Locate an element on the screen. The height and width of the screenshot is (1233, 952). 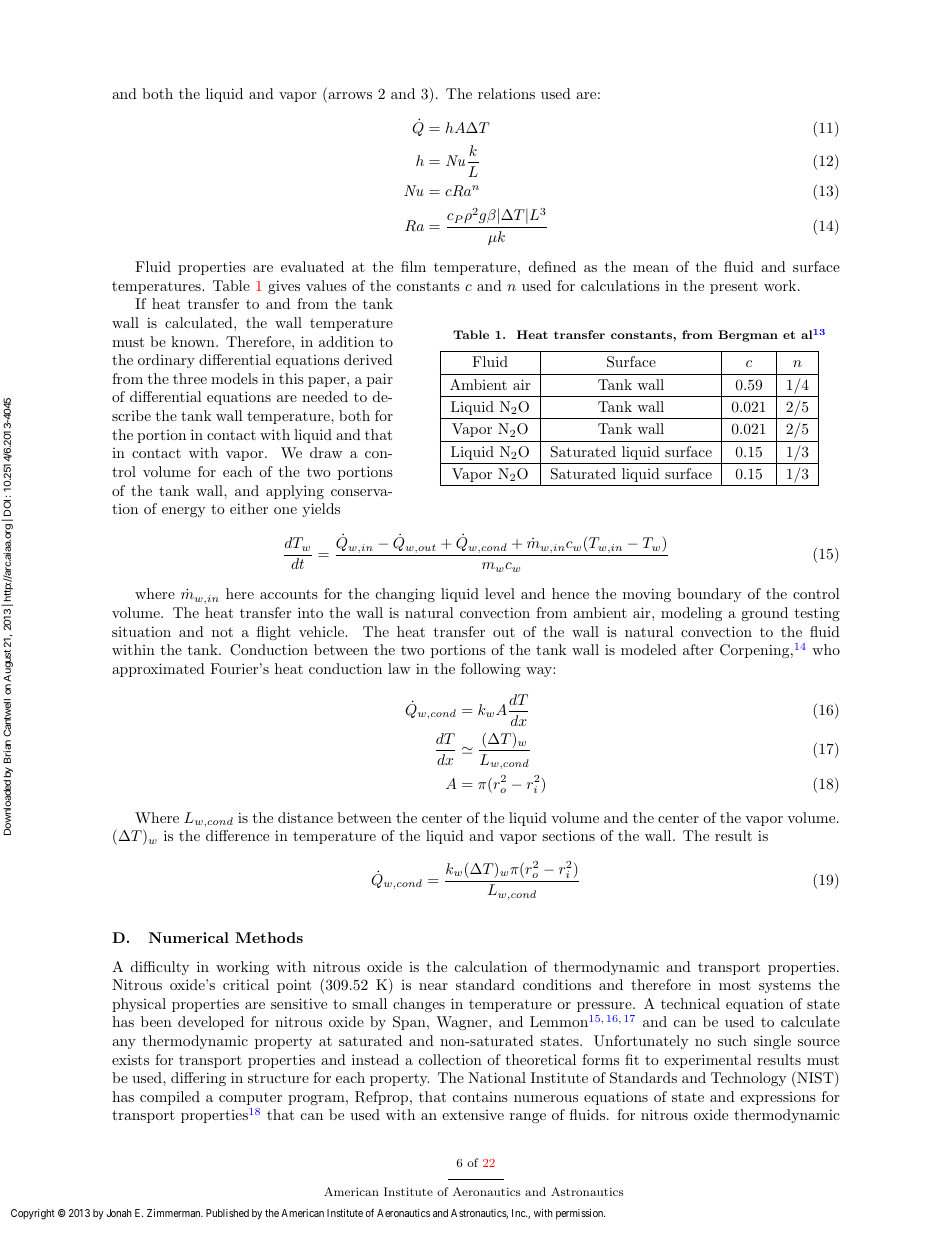
energy is located at coordinates (183, 512).
